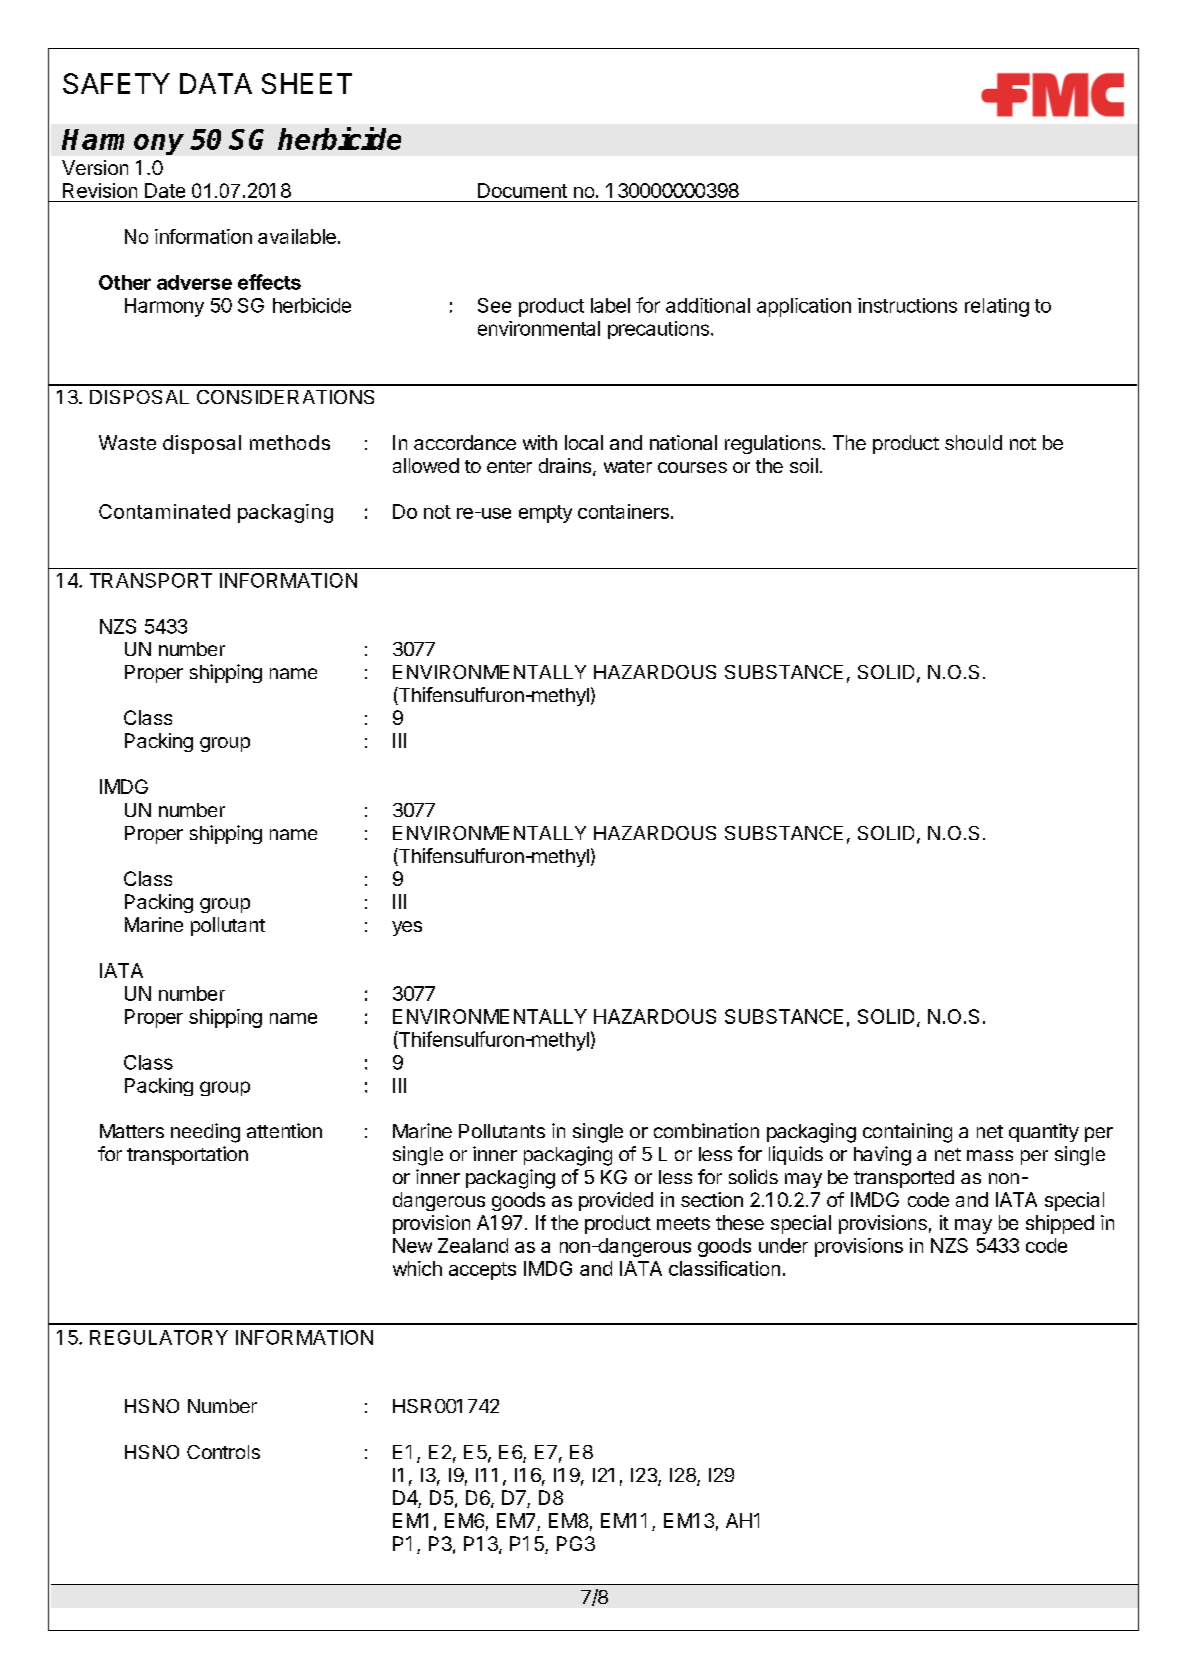 The height and width of the image is (1678, 1186). I want to click on Controls, so click(223, 1452).
